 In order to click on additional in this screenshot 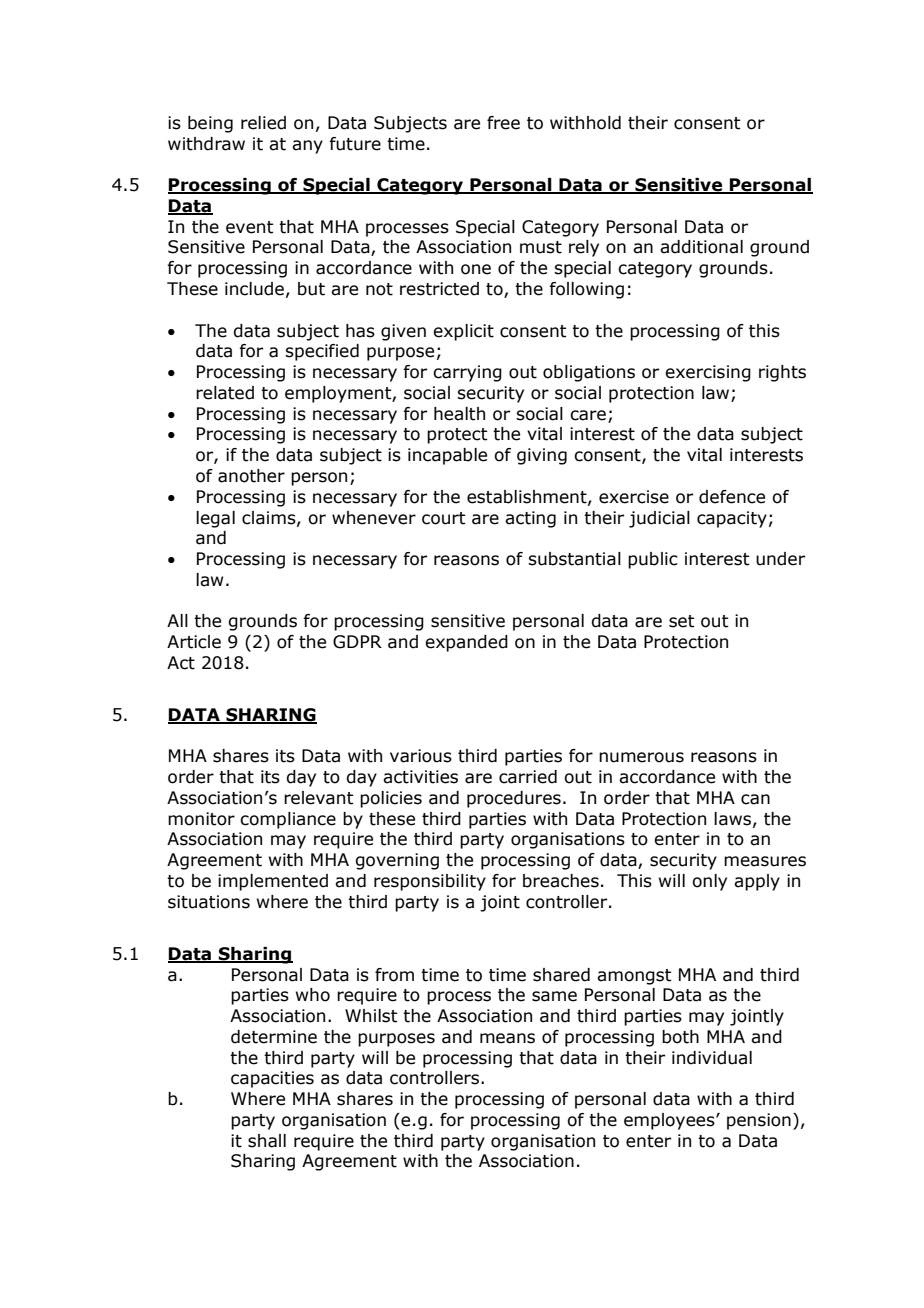, I will do `click(701, 247)`.
